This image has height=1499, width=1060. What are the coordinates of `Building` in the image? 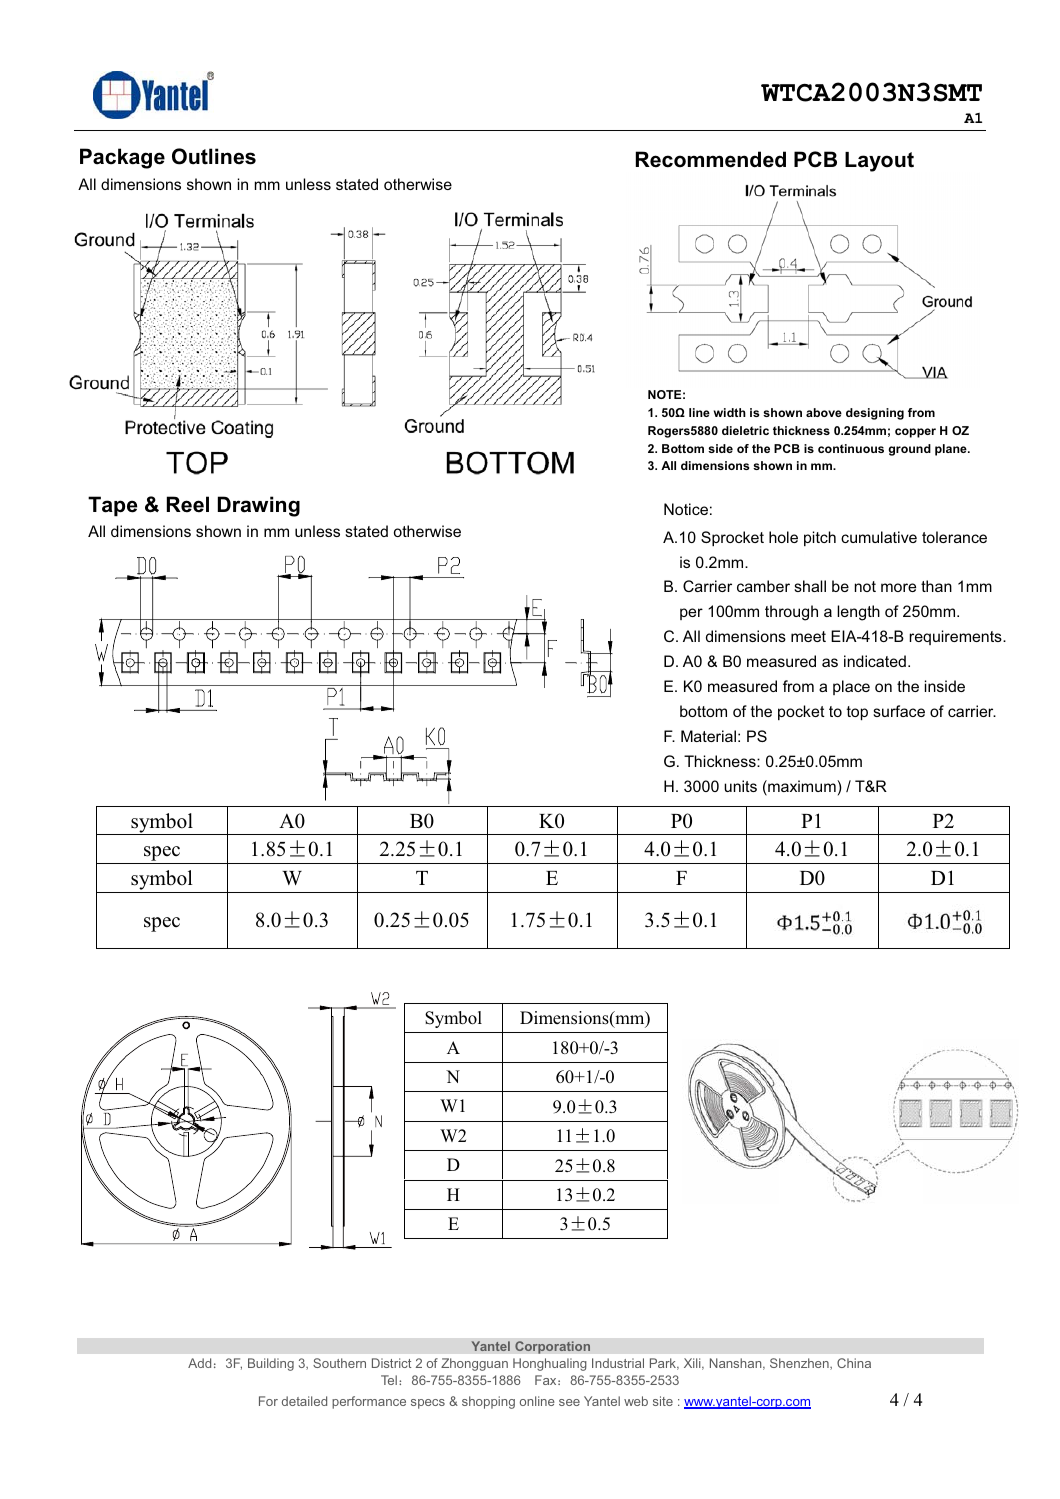 It's located at (271, 1364).
